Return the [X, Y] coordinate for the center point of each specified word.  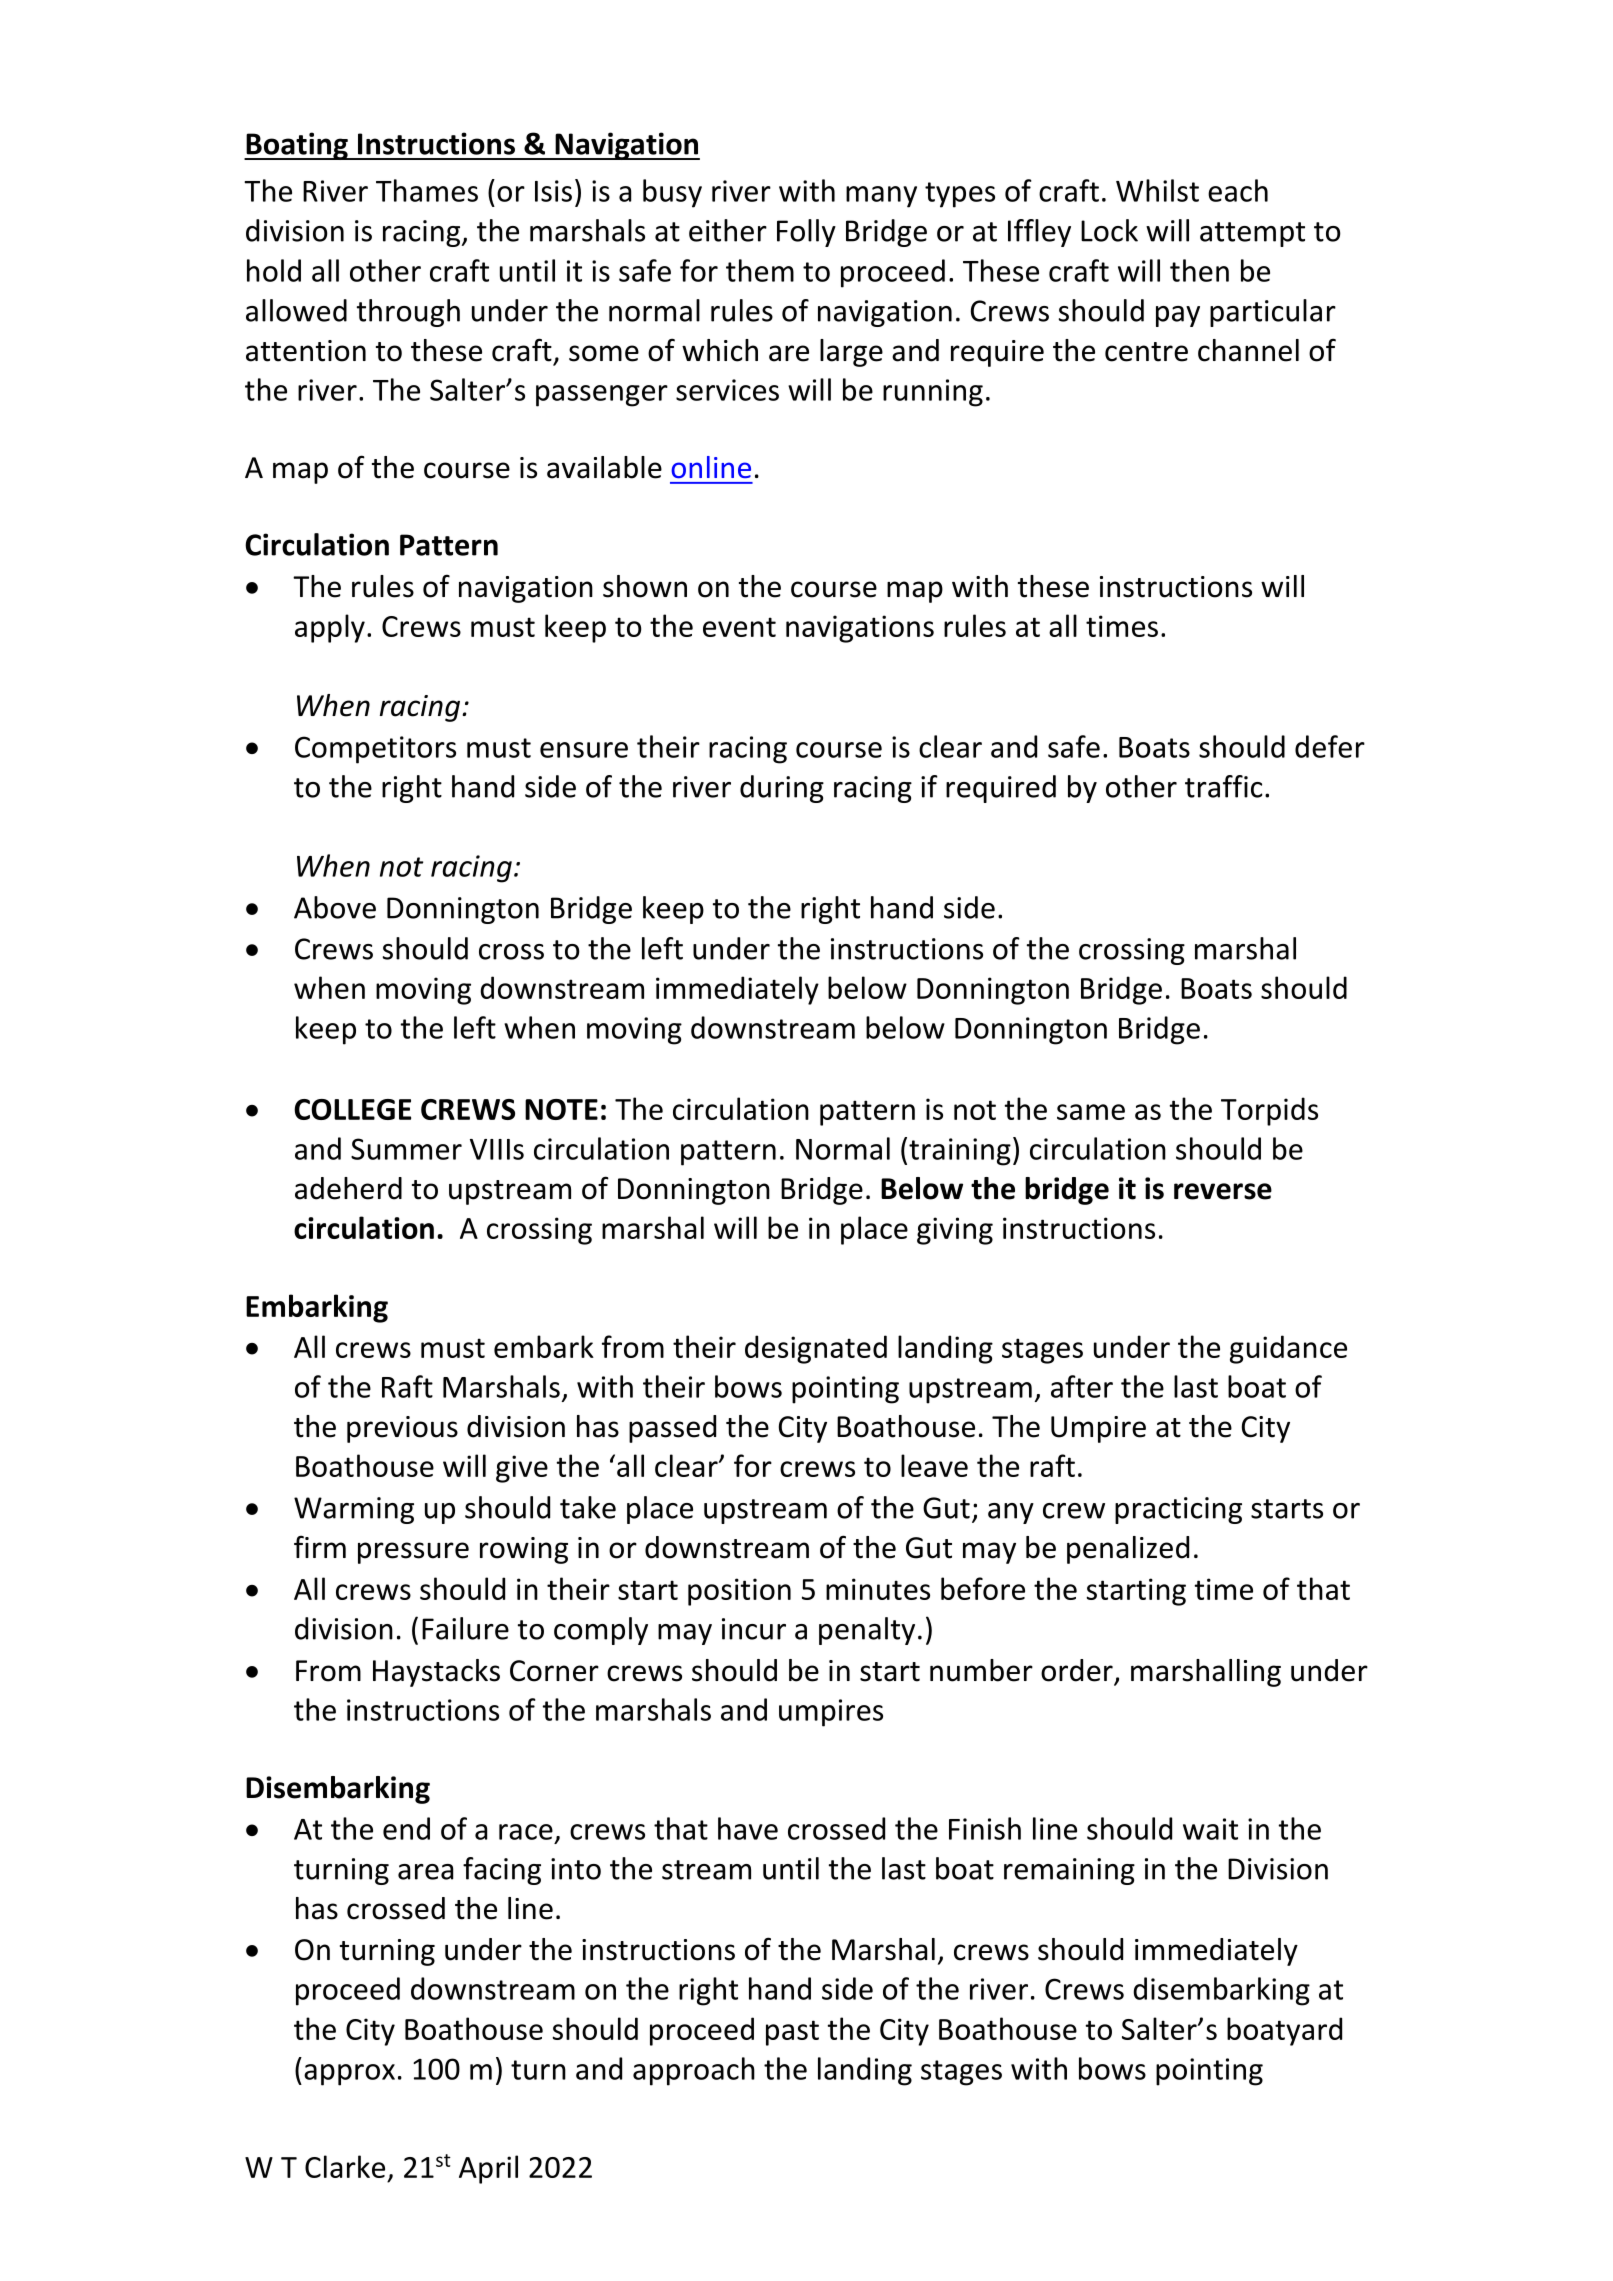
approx [349, 2075]
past [792, 2033]
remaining [1069, 1871]
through [408, 313]
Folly [806, 233]
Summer [406, 1149]
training [960, 1152]
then [1199, 270]
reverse [1223, 1191]
